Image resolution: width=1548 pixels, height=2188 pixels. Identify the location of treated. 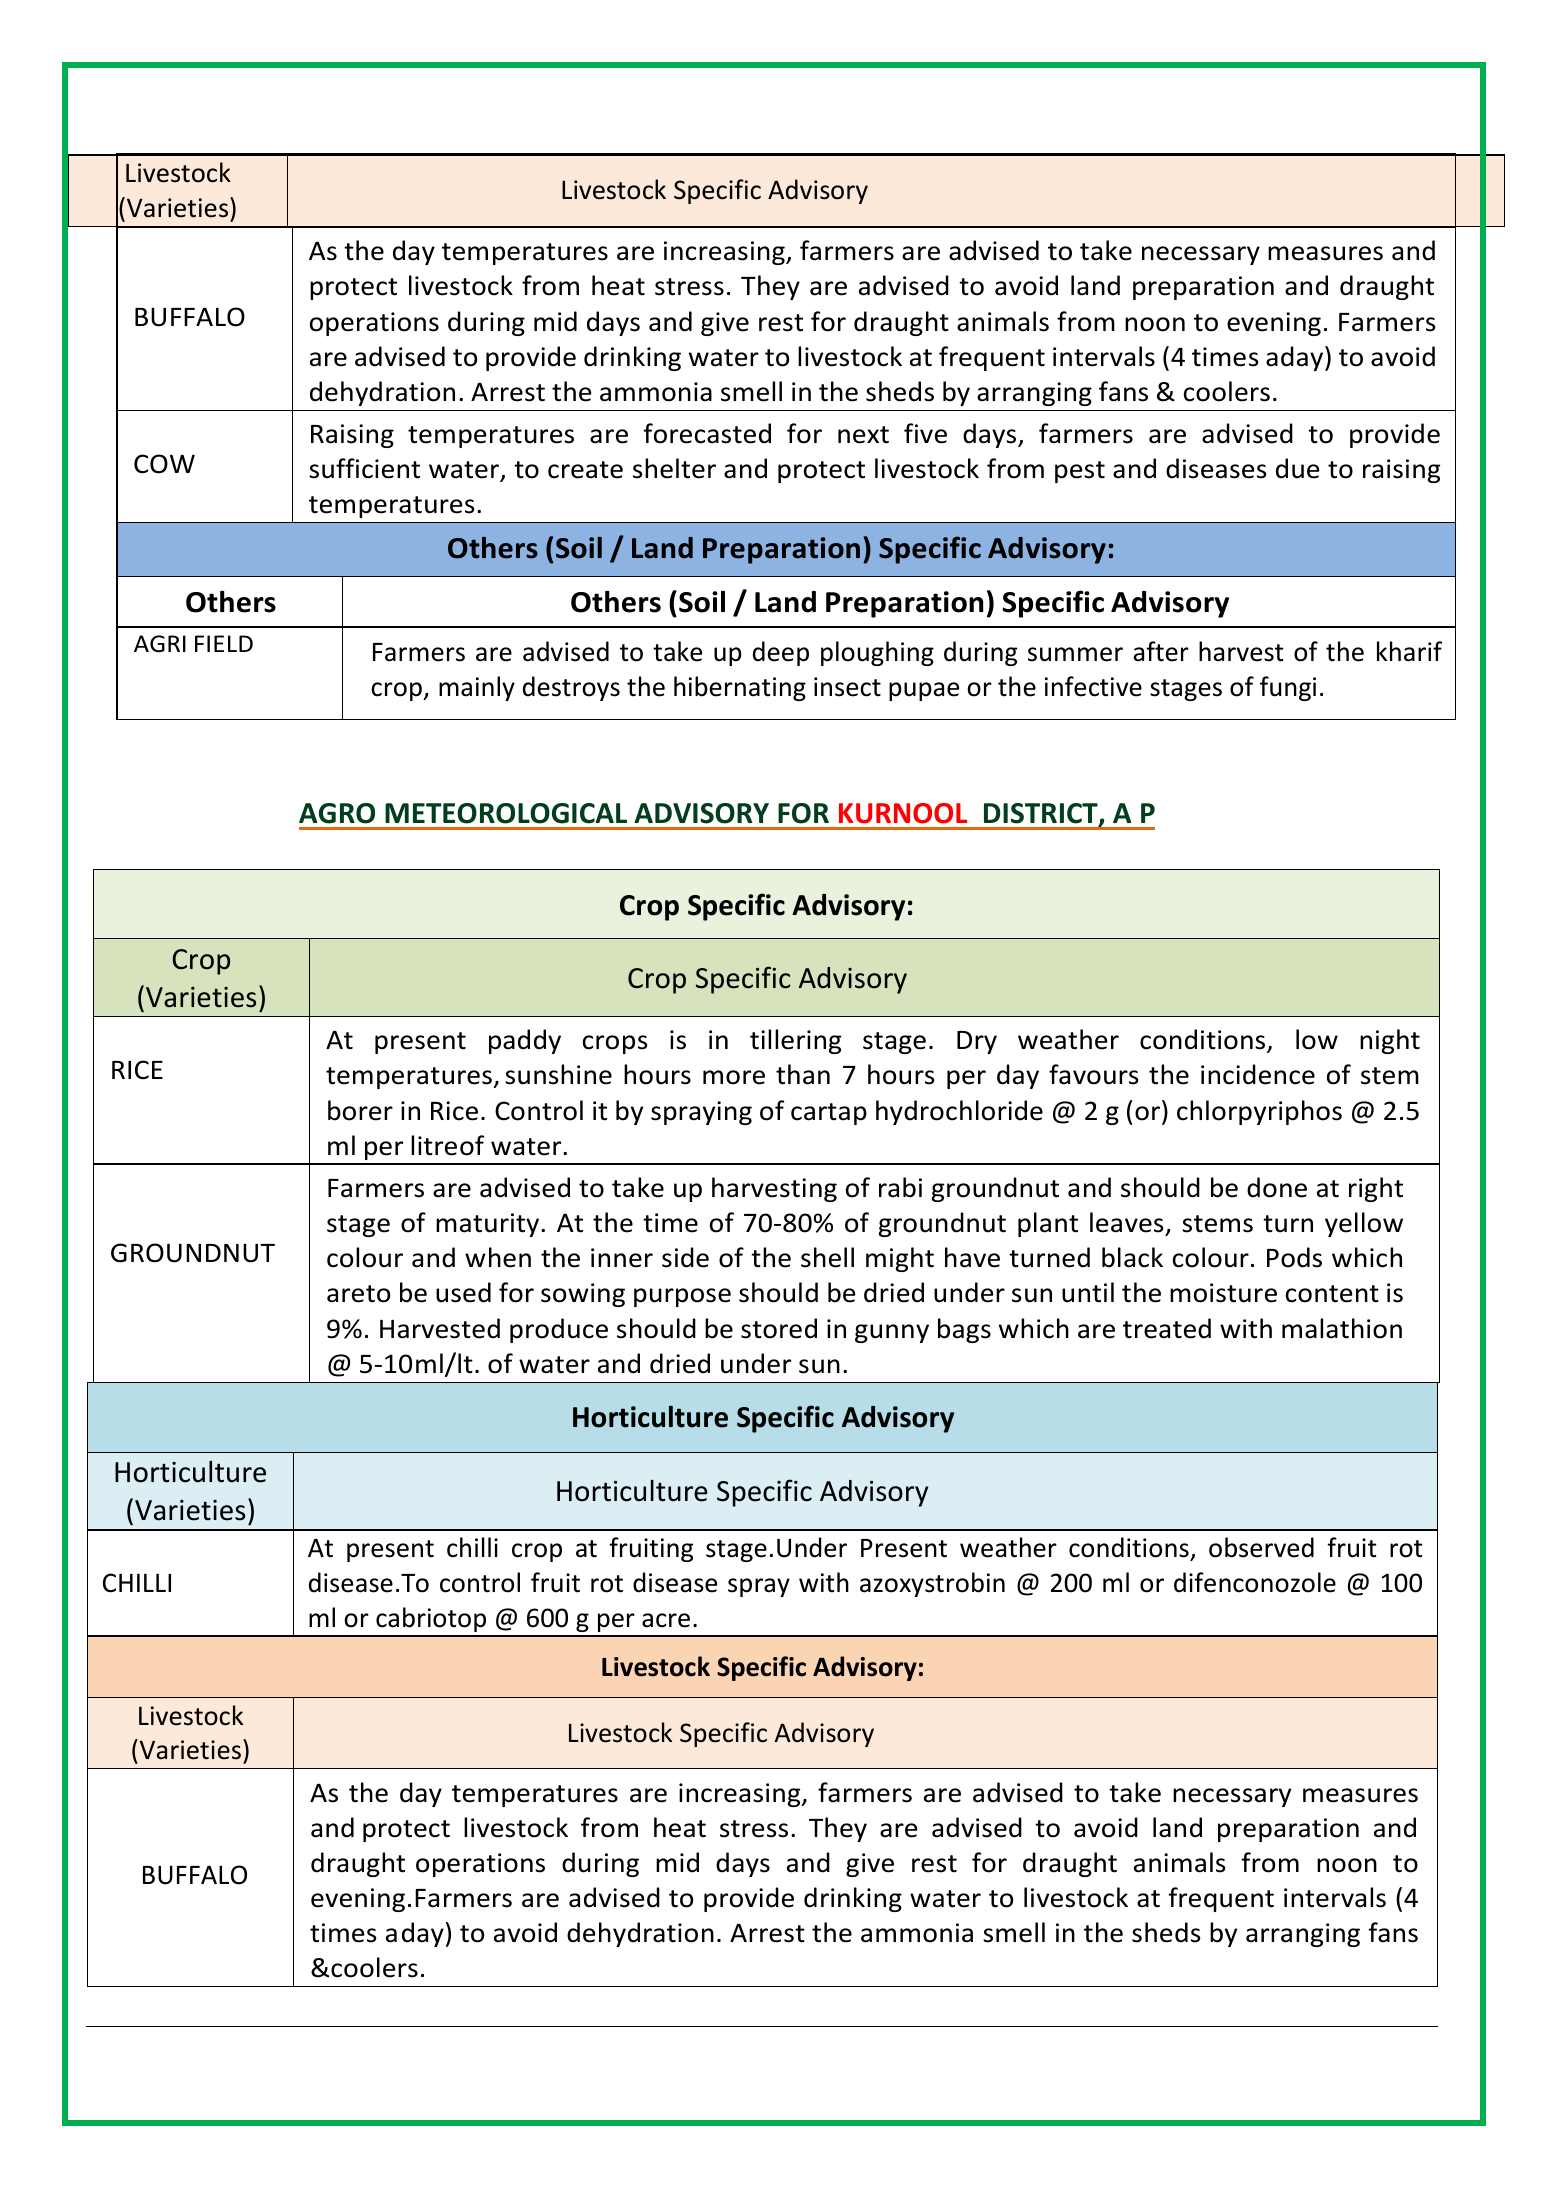
(1167, 1328).
